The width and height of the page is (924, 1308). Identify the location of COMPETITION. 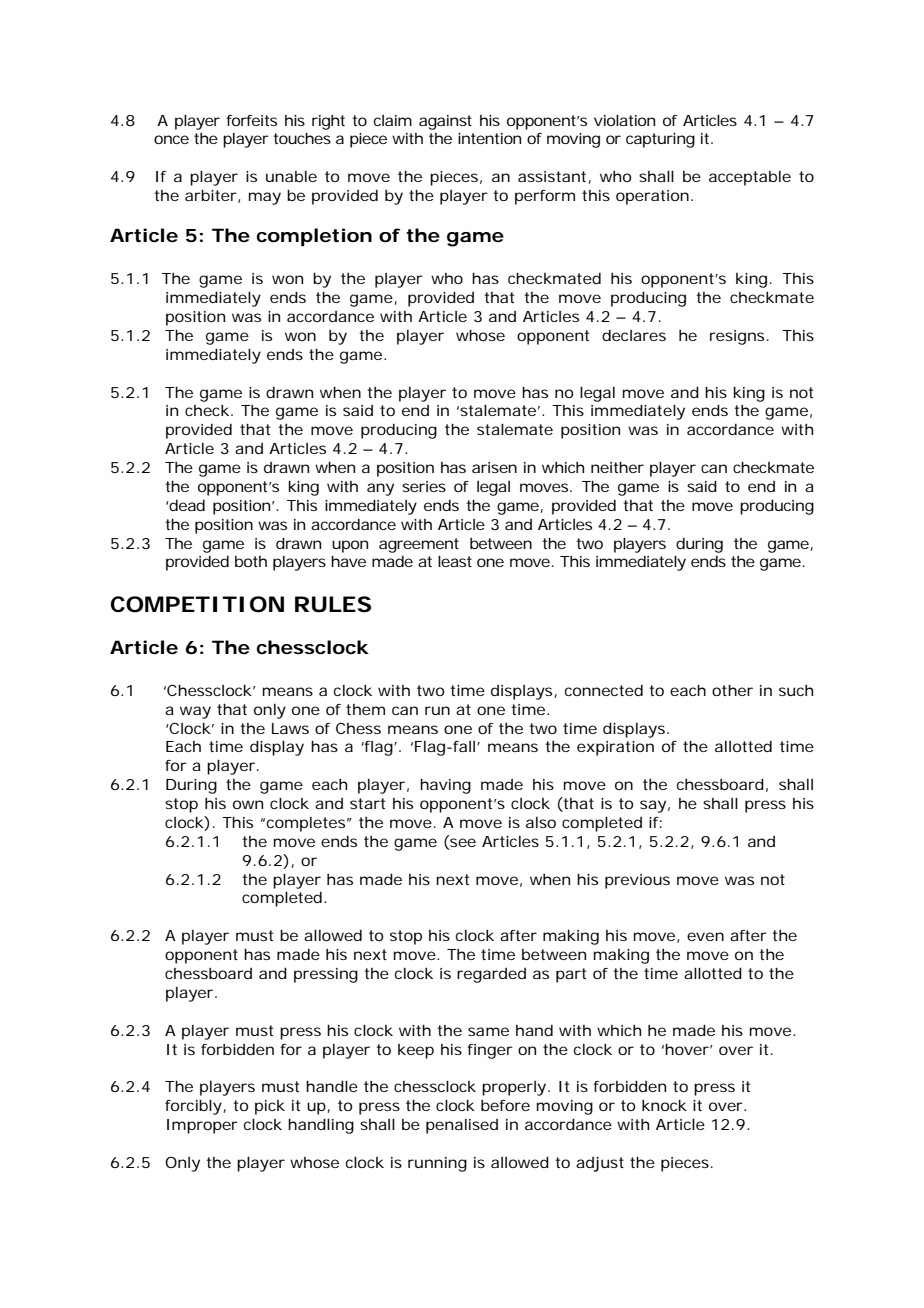
(197, 604).
